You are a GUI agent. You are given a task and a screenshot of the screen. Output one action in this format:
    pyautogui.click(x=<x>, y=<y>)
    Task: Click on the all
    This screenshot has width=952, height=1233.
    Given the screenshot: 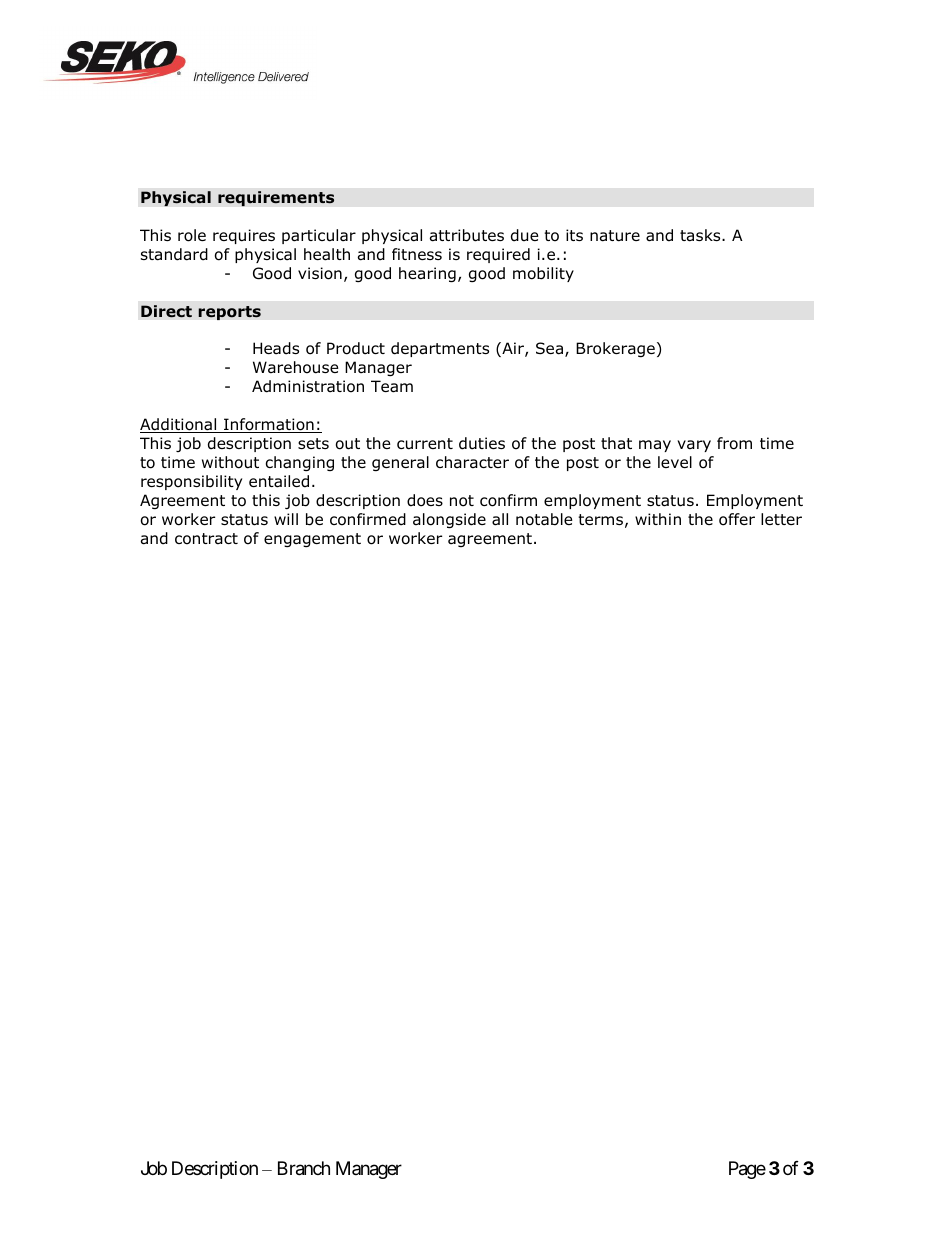 What is the action you would take?
    pyautogui.click(x=500, y=519)
